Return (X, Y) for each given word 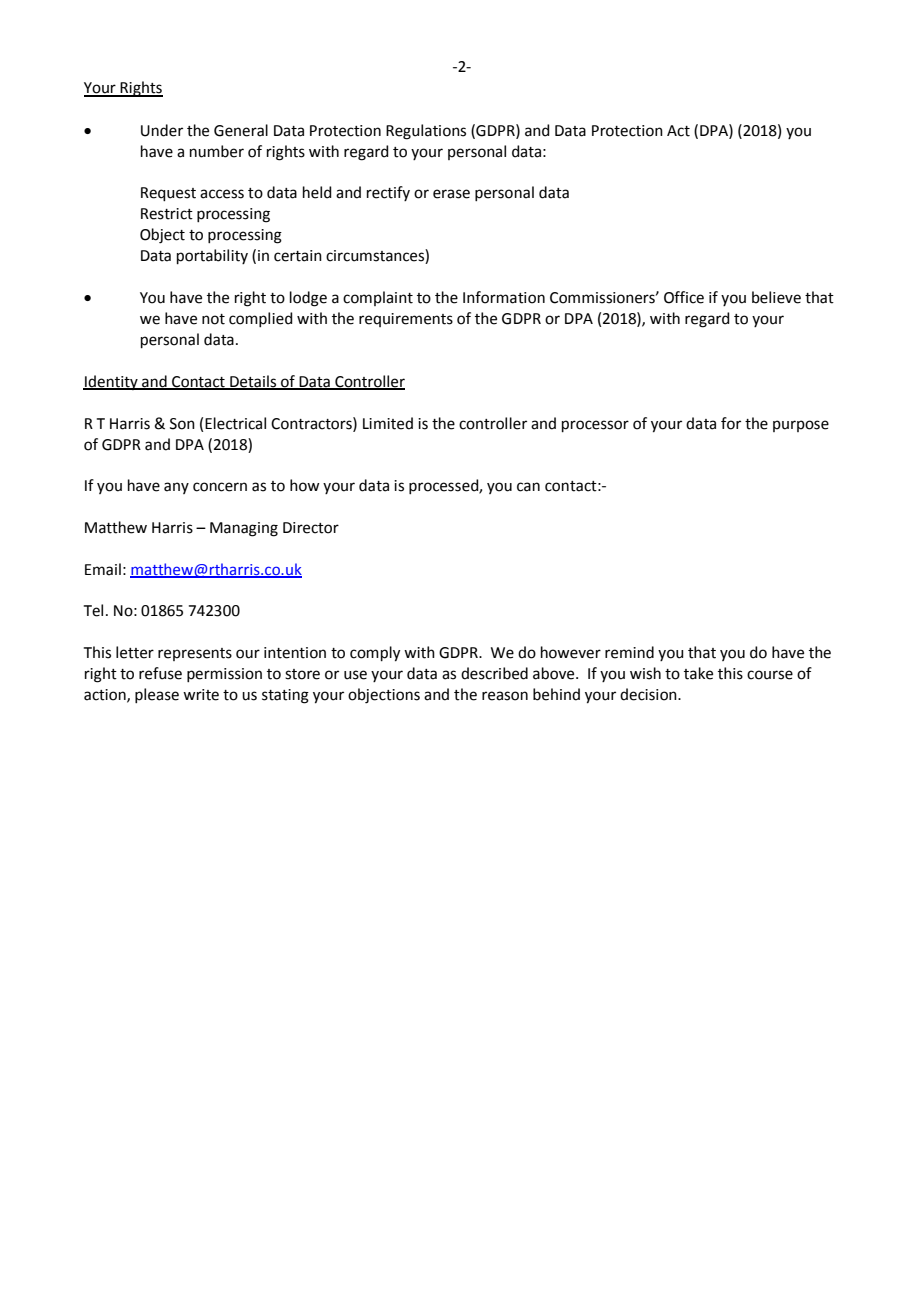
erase (451, 194)
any (176, 488)
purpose (801, 426)
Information (504, 297)
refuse (160, 673)
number (217, 151)
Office (684, 297)
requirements (406, 320)
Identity (111, 382)
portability (212, 256)
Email (103, 569)
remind (629, 652)
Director (311, 528)
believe (776, 297)
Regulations (426, 132)
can (528, 487)
